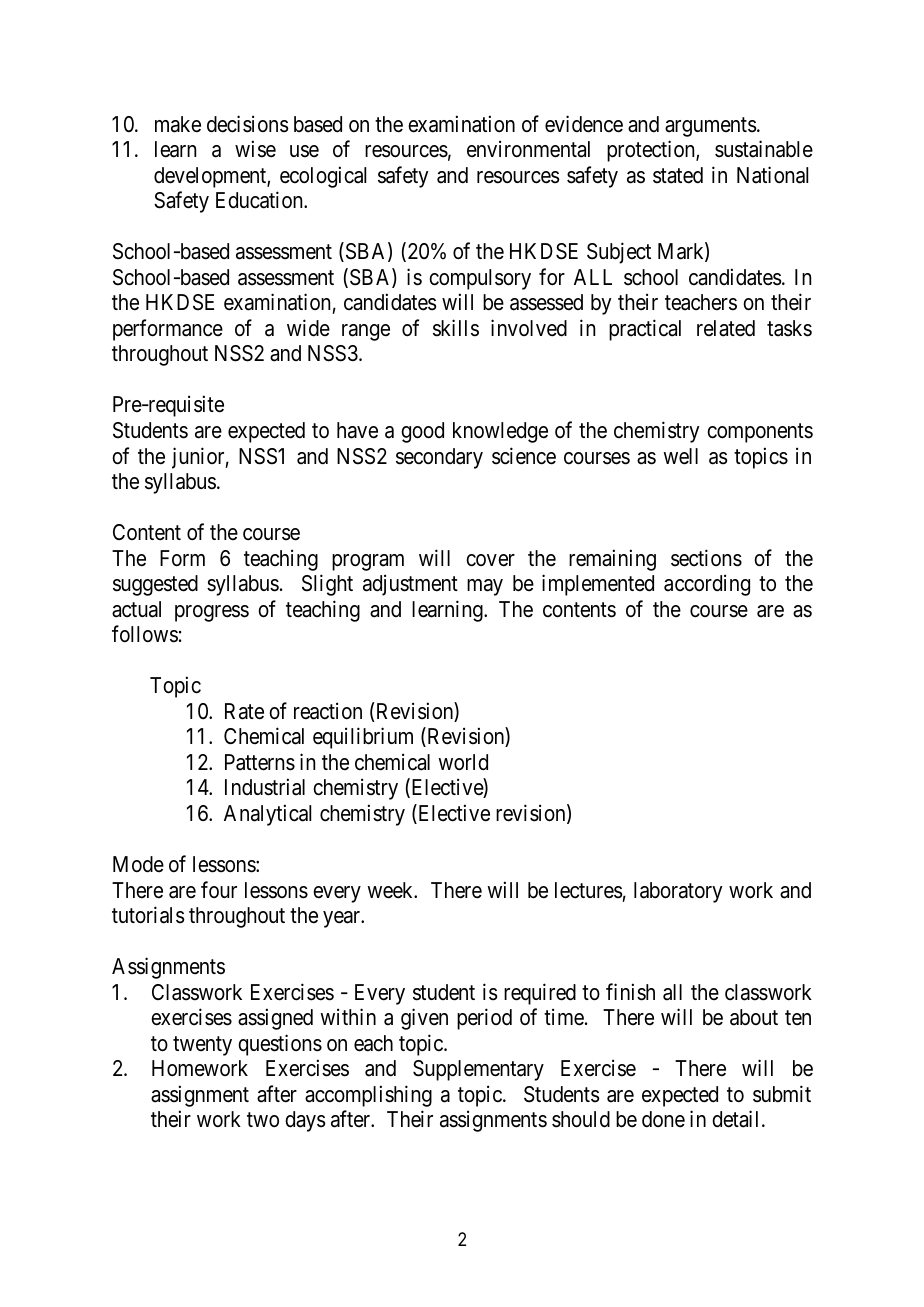 The image size is (924, 1307). Describe the element at coordinates (528, 149) in the screenshot. I see `environmental` at that location.
